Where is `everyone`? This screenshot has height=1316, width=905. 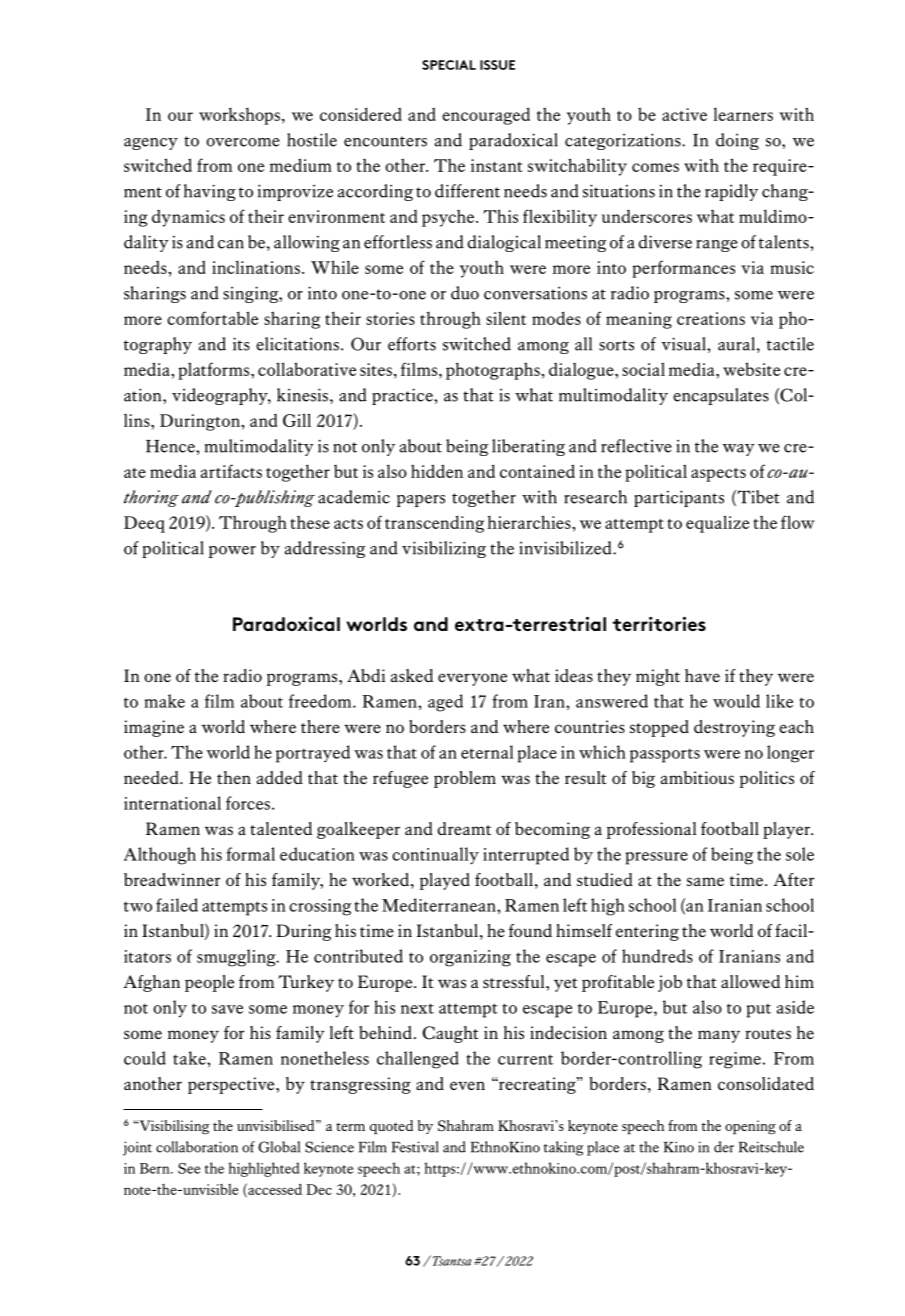 everyone is located at coordinates (472, 679).
